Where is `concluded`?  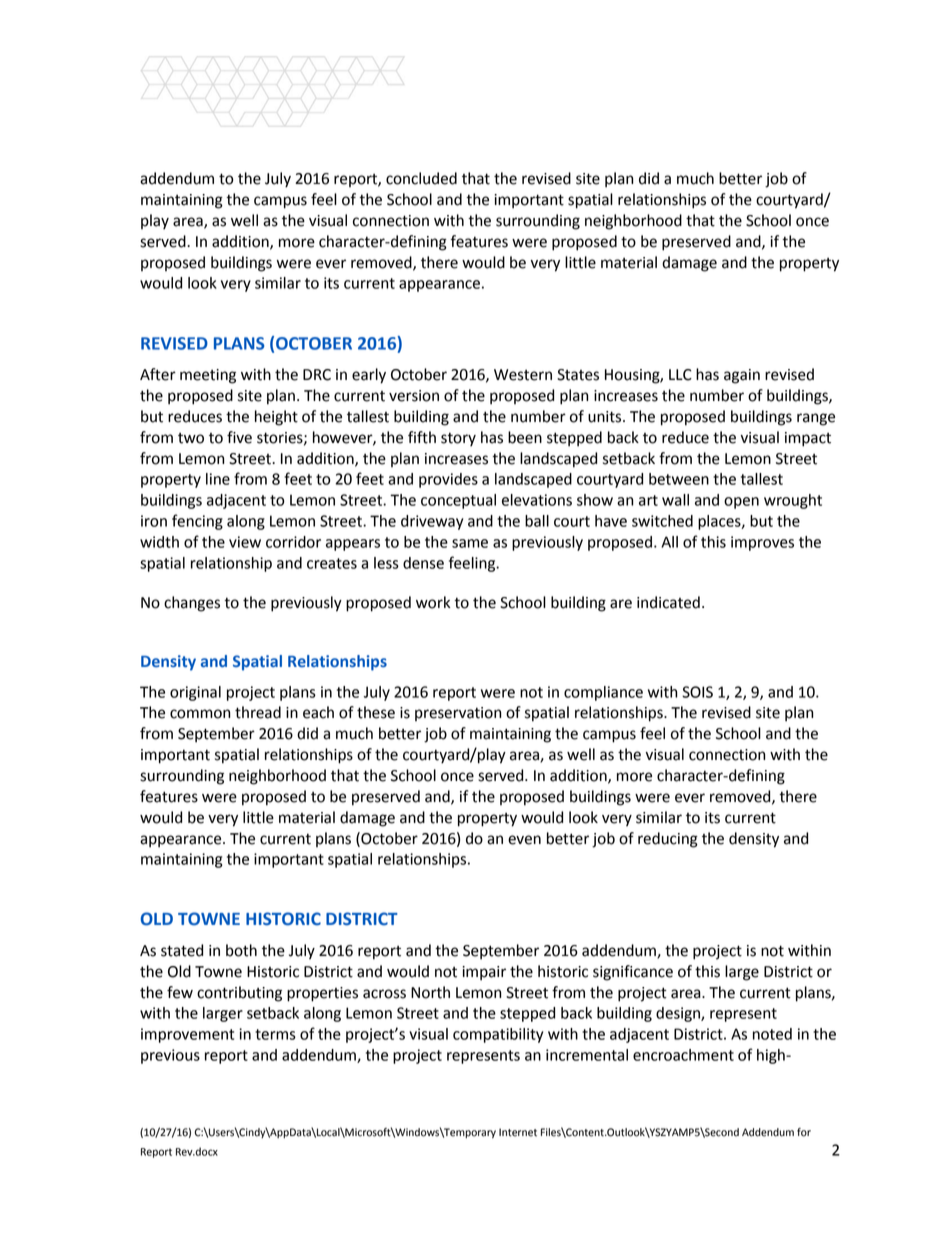
concluded is located at coordinates (421, 178).
